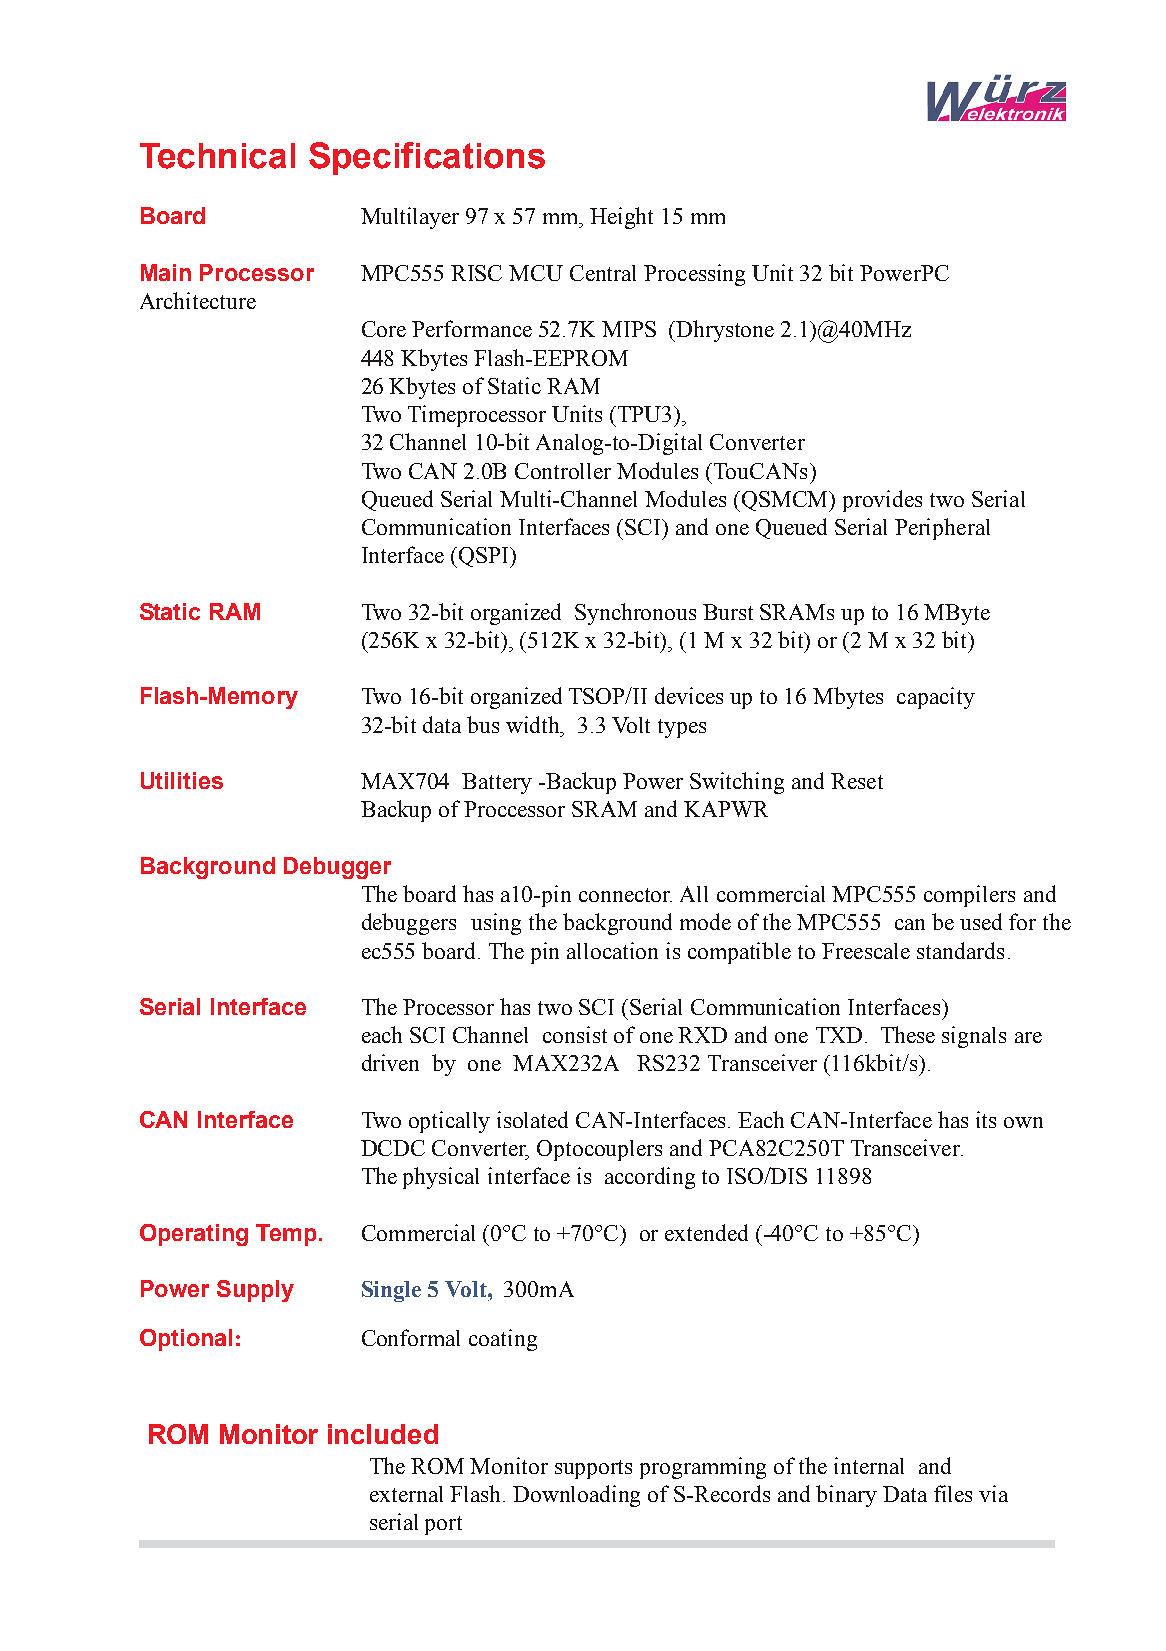 The width and height of the page is (1166, 1651). I want to click on included, so click(383, 1434).
